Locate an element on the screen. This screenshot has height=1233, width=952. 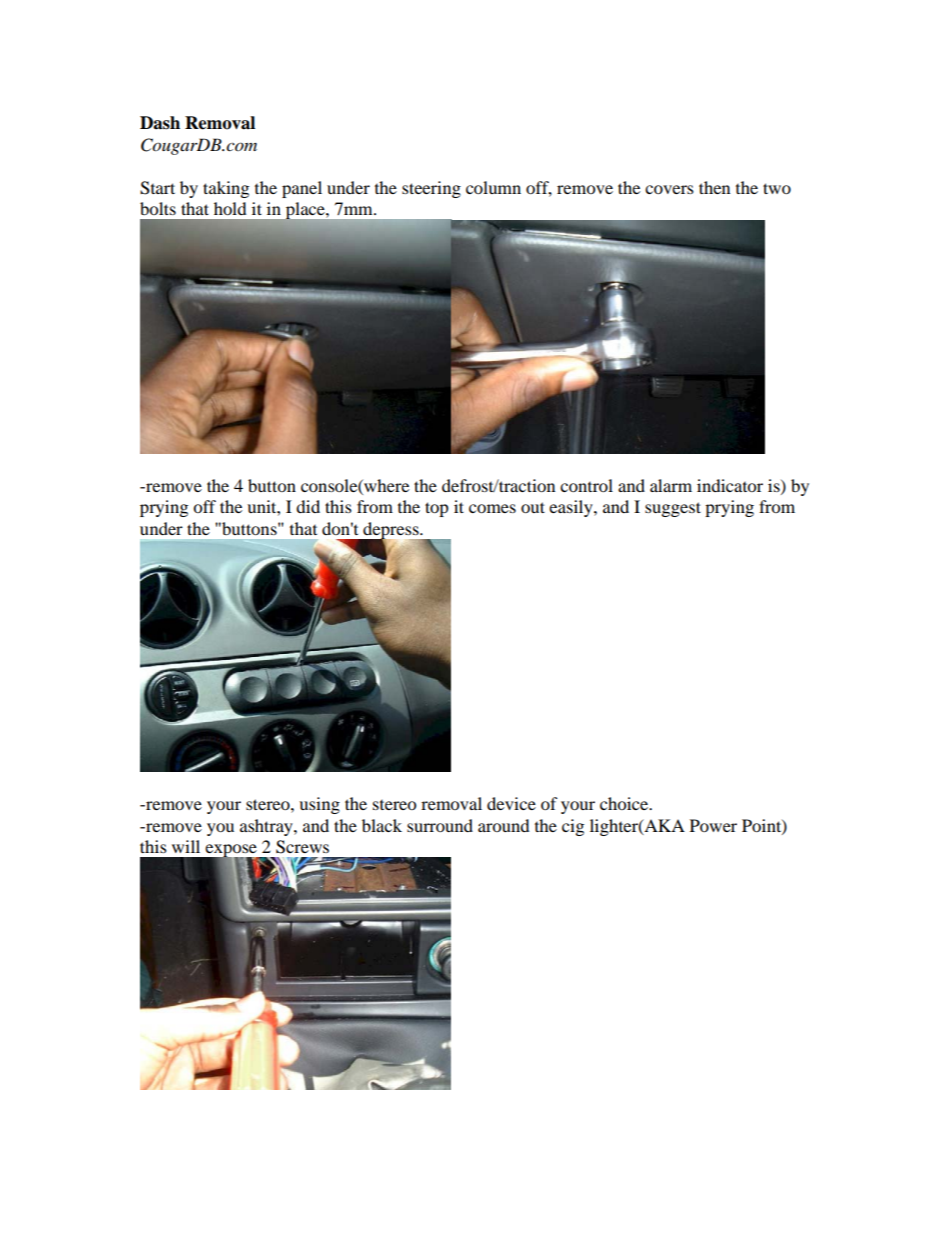
did is located at coordinates (308, 506).
